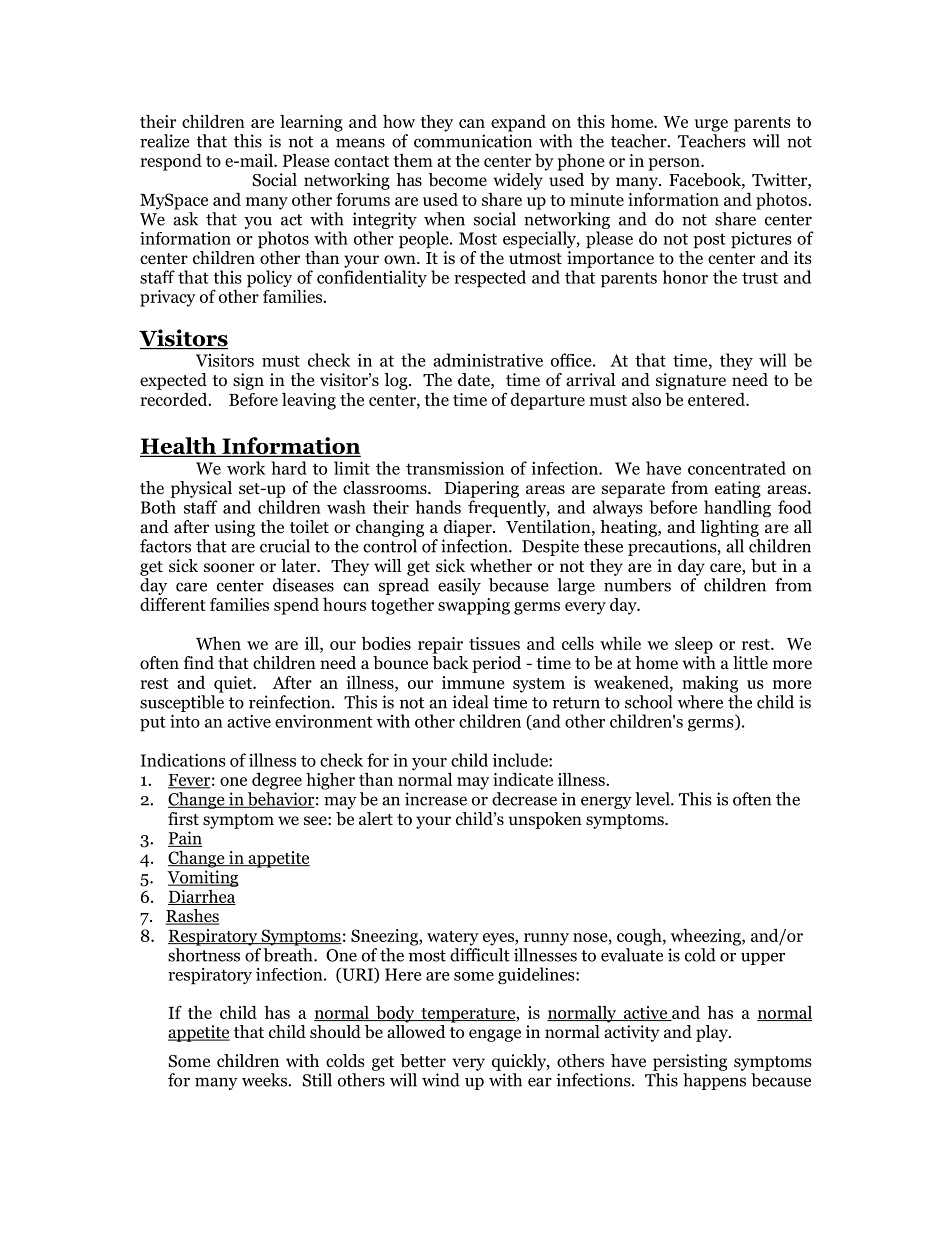  Describe the element at coordinates (764, 566) in the image. I see `but` at that location.
